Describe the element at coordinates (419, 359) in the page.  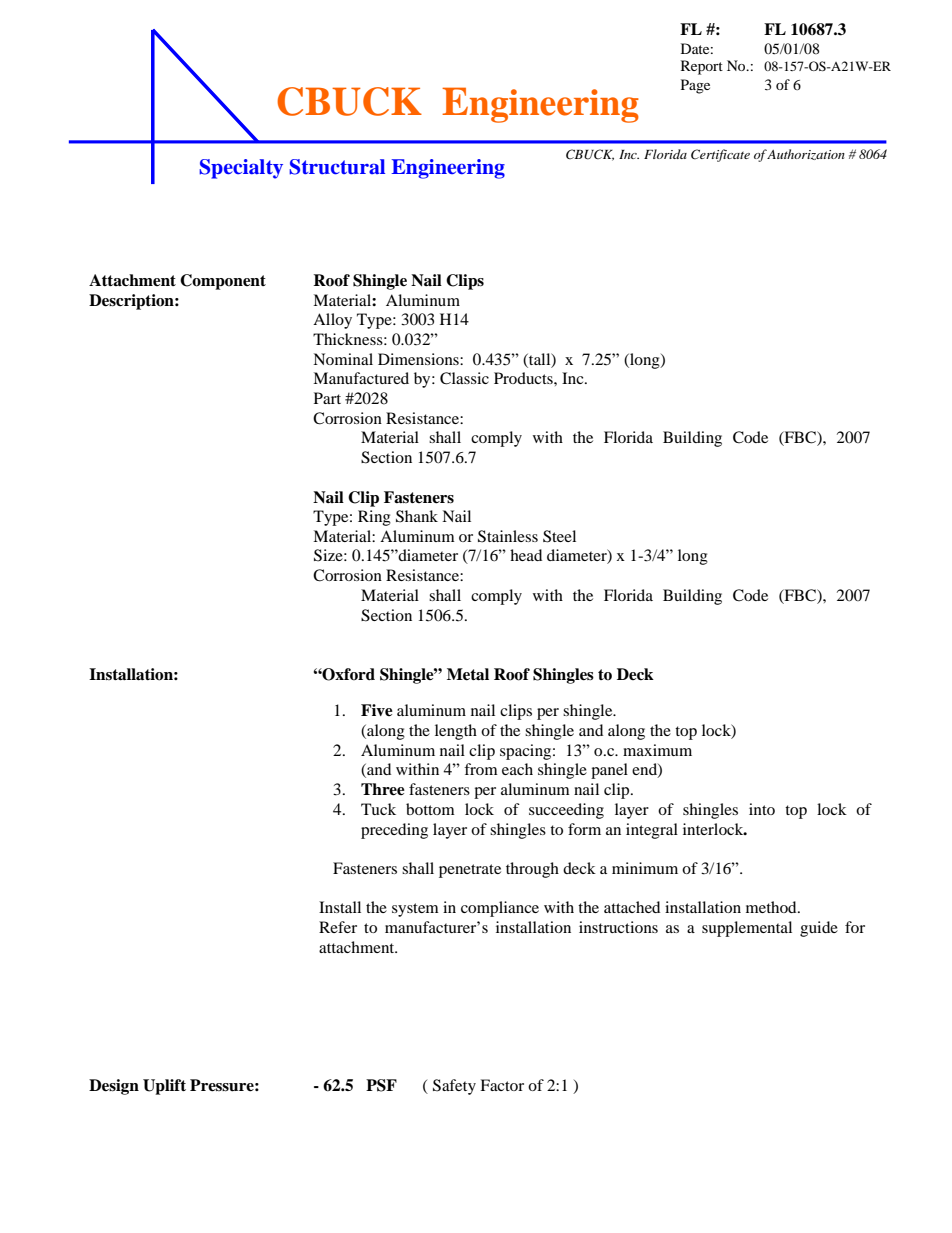
I see `Dimensions` at that location.
